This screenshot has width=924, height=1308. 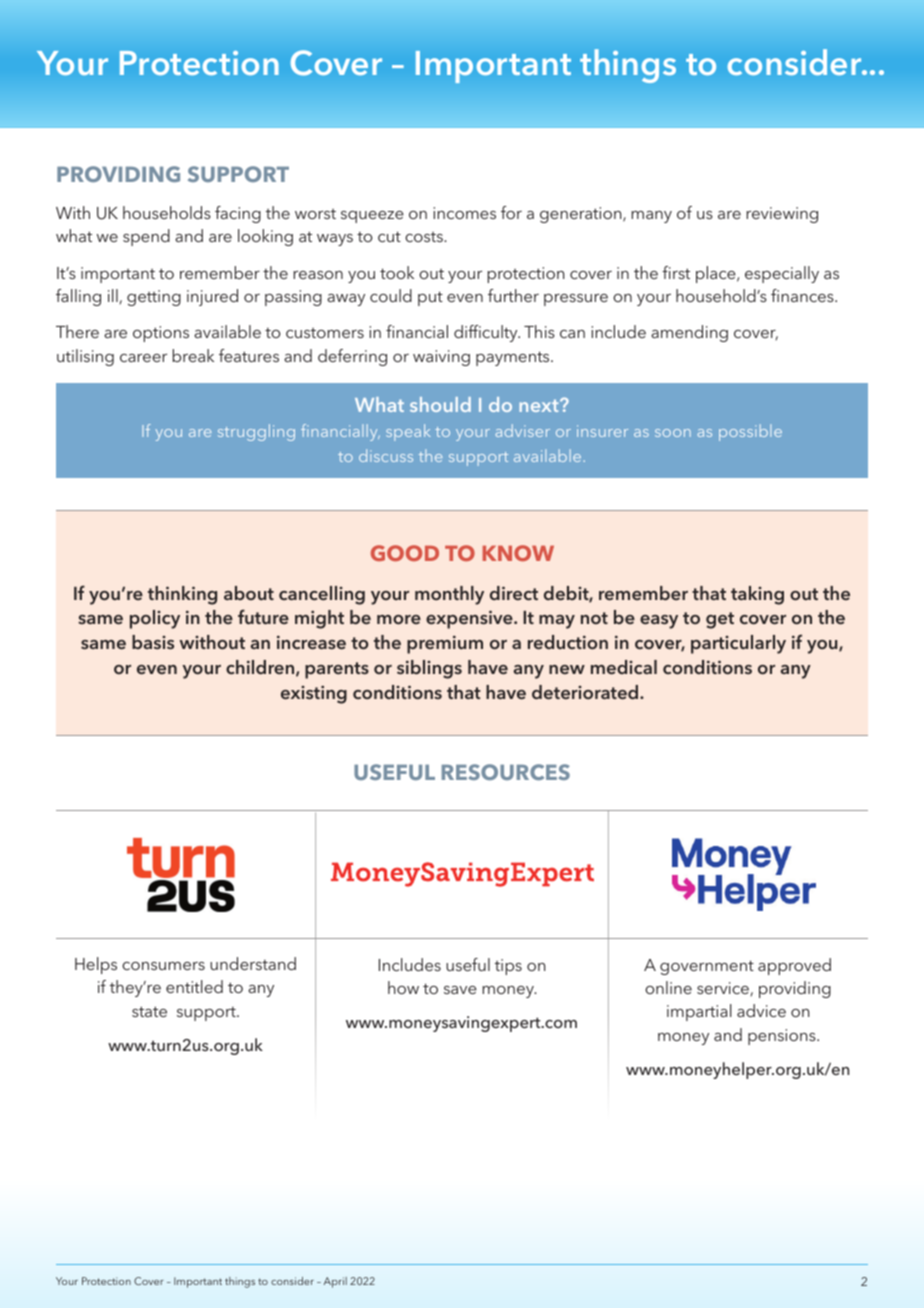 I want to click on RESOURCES, so click(x=506, y=772).
